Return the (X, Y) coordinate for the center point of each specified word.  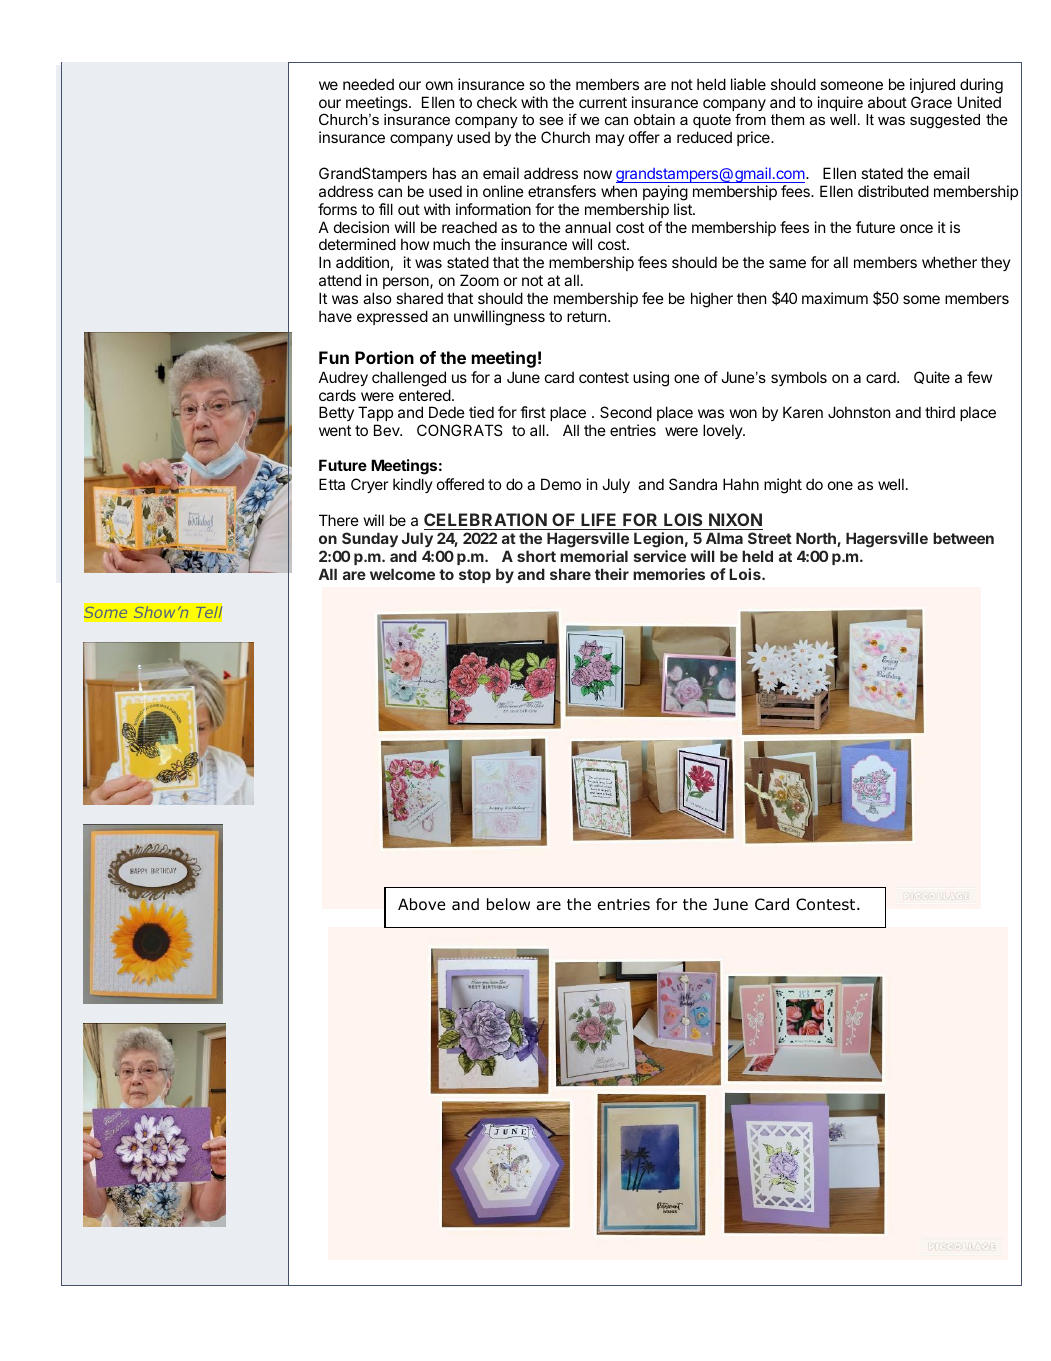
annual (588, 227)
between (963, 538)
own (439, 85)
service (660, 556)
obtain (654, 119)
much (451, 244)
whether (949, 262)
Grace (931, 102)
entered (425, 395)
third (940, 412)
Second (626, 412)
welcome (402, 574)
